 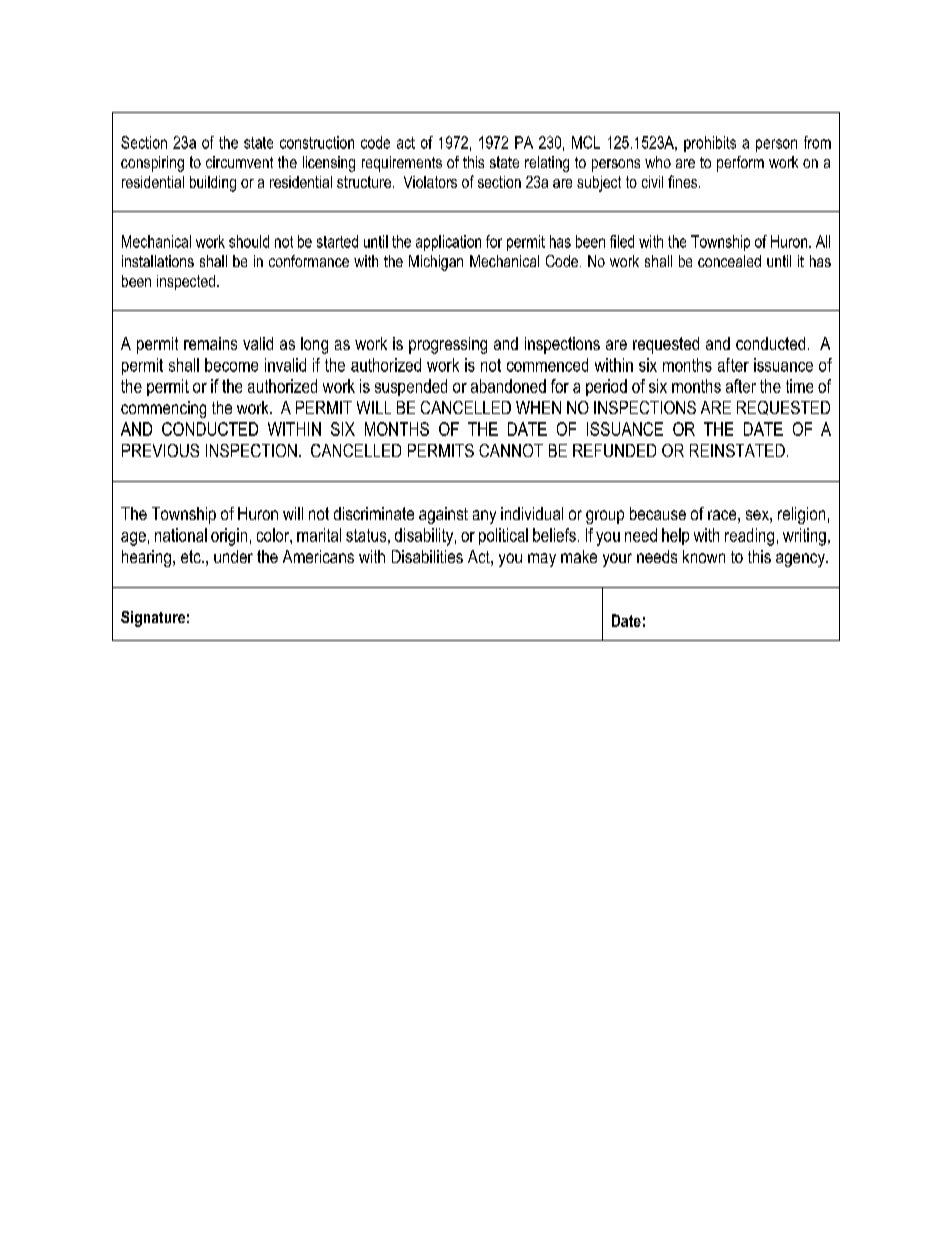 What do you see at coordinates (799, 386) in the screenshot?
I see `time` at bounding box center [799, 386].
